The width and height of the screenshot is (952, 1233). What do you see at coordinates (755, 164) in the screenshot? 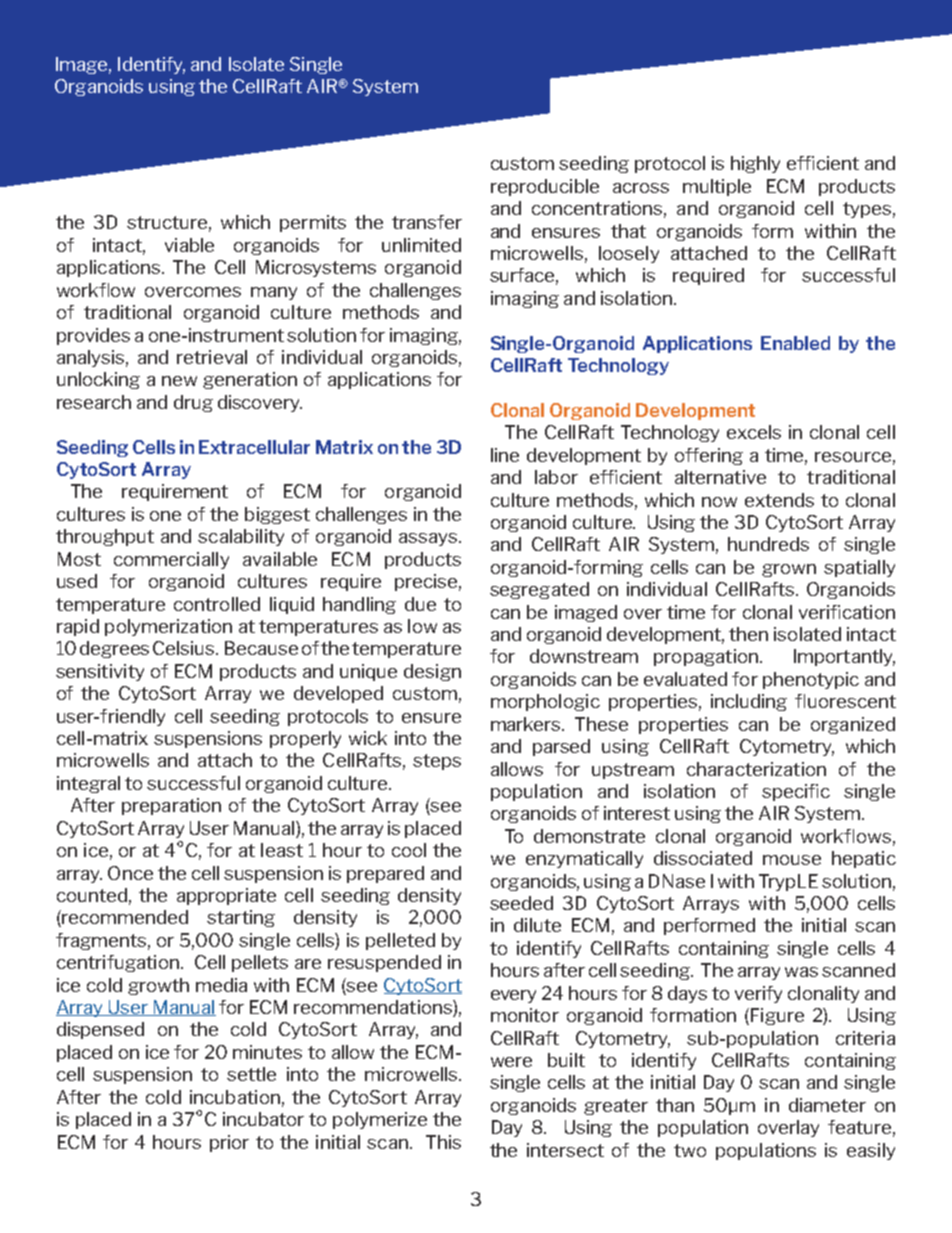
I see `highly` at bounding box center [755, 164].
